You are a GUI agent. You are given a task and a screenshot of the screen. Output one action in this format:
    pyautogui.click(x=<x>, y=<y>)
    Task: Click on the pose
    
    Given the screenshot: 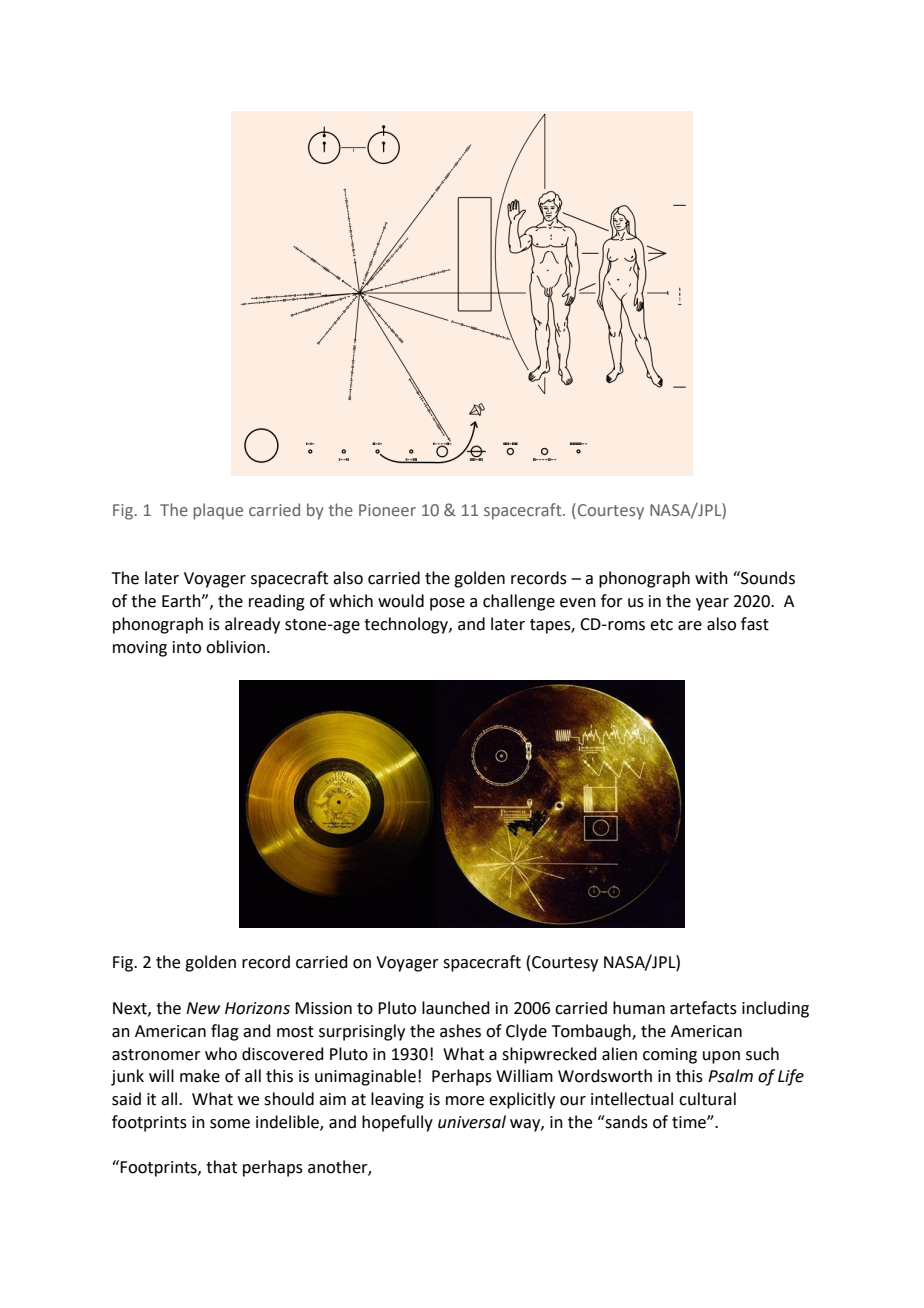 What is the action you would take?
    pyautogui.click(x=447, y=604)
